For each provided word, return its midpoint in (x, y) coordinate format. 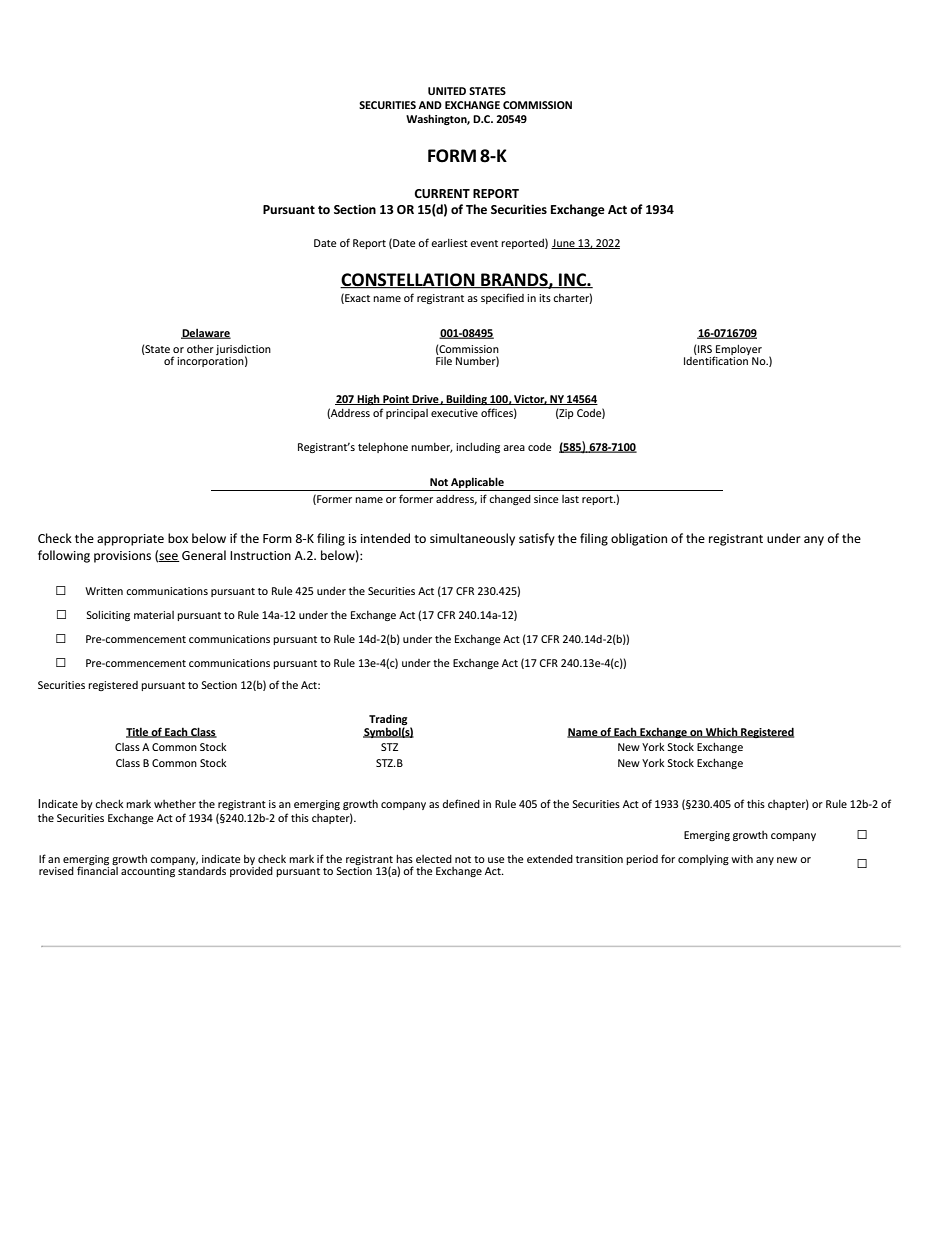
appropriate (130, 540)
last (570, 499)
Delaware (206, 333)
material (154, 615)
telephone (383, 447)
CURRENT (442, 193)
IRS (704, 350)
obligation (639, 539)
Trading (388, 721)
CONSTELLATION (408, 281)
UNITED (447, 91)
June (564, 244)
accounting (148, 870)
